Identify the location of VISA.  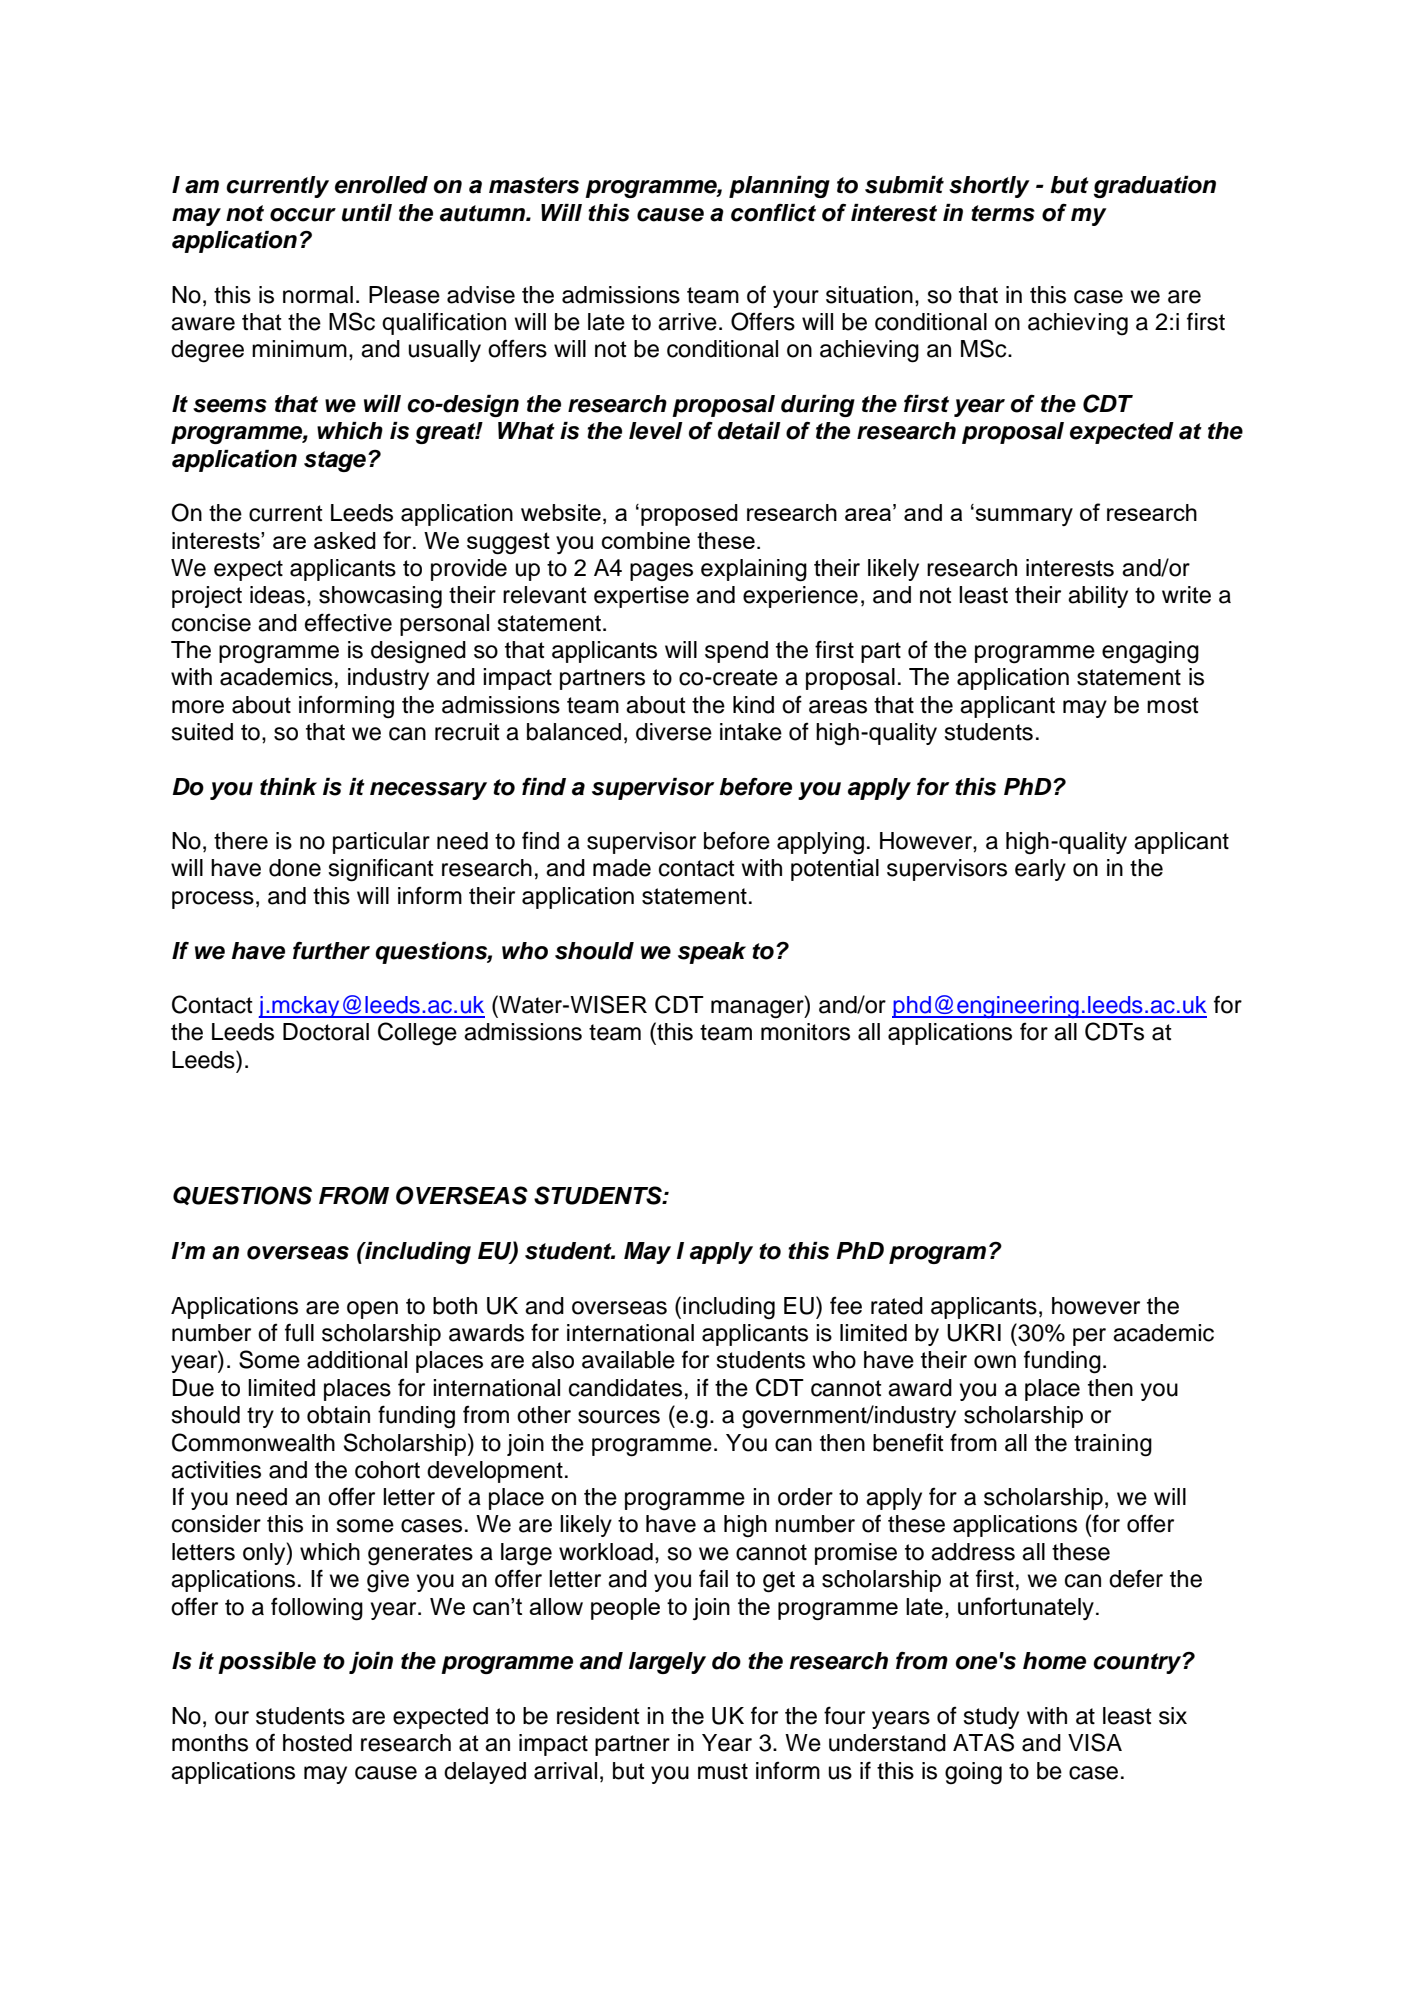
(1095, 1742).
